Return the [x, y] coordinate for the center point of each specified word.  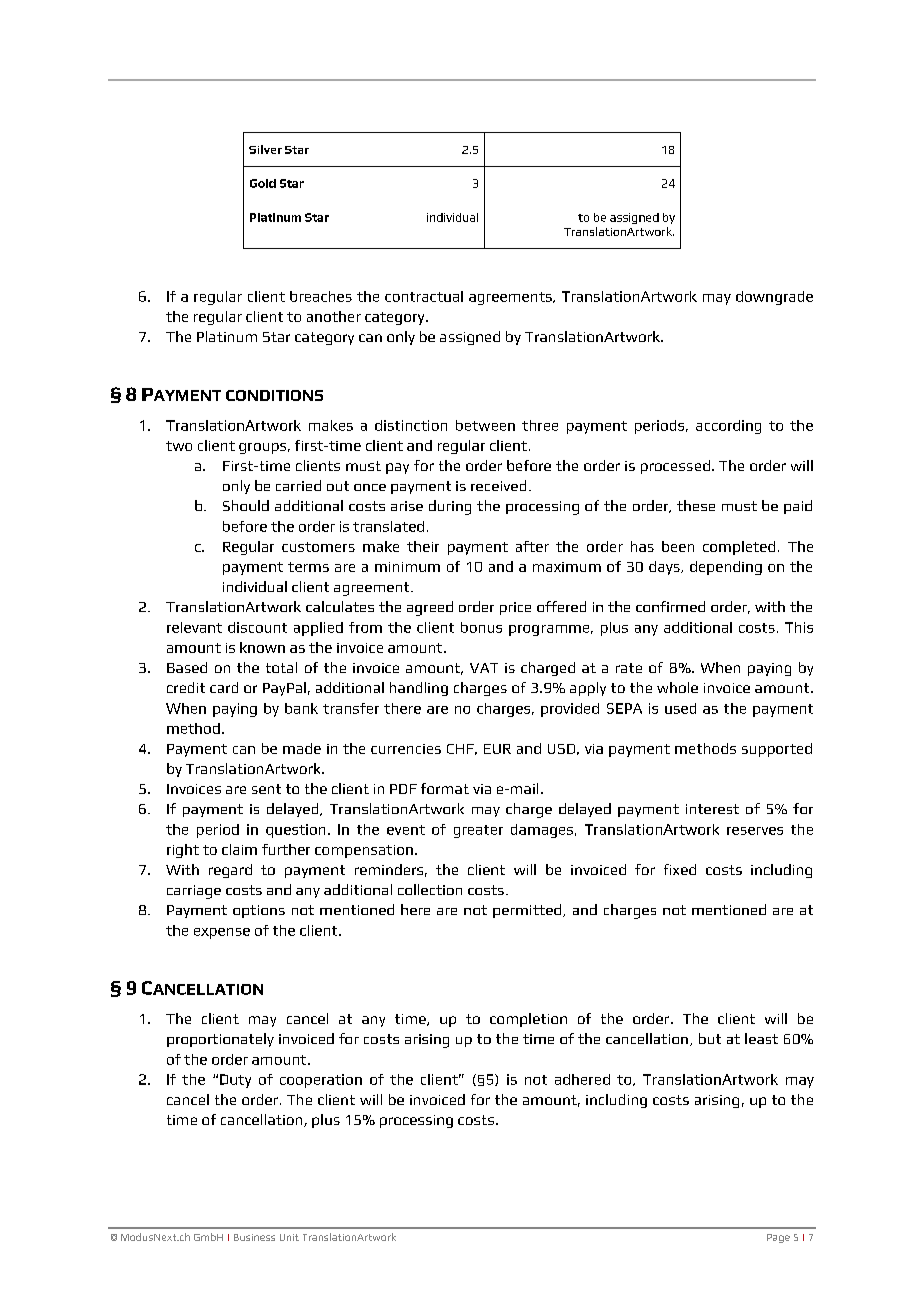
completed [739, 548]
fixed [680, 869]
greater [478, 831]
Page [778, 1238]
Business [254, 1237]
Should [246, 505]
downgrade [774, 298]
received [498, 485]
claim [239, 849]
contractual [424, 296]
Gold [263, 183]
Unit [289, 1237]
